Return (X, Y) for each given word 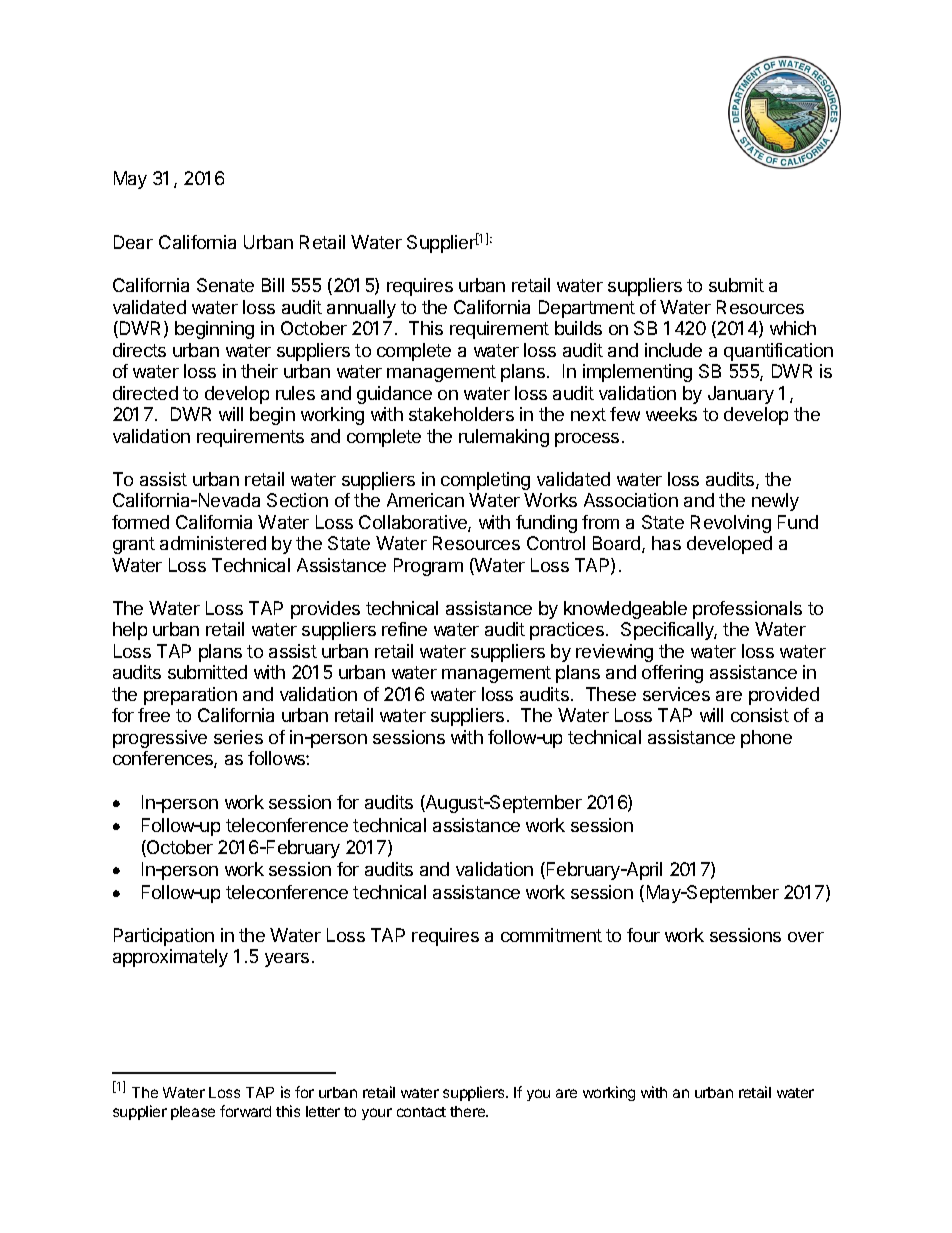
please (193, 1113)
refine (404, 629)
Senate (225, 285)
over (806, 937)
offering (672, 674)
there (469, 1111)
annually (361, 309)
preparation (190, 696)
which (793, 328)
